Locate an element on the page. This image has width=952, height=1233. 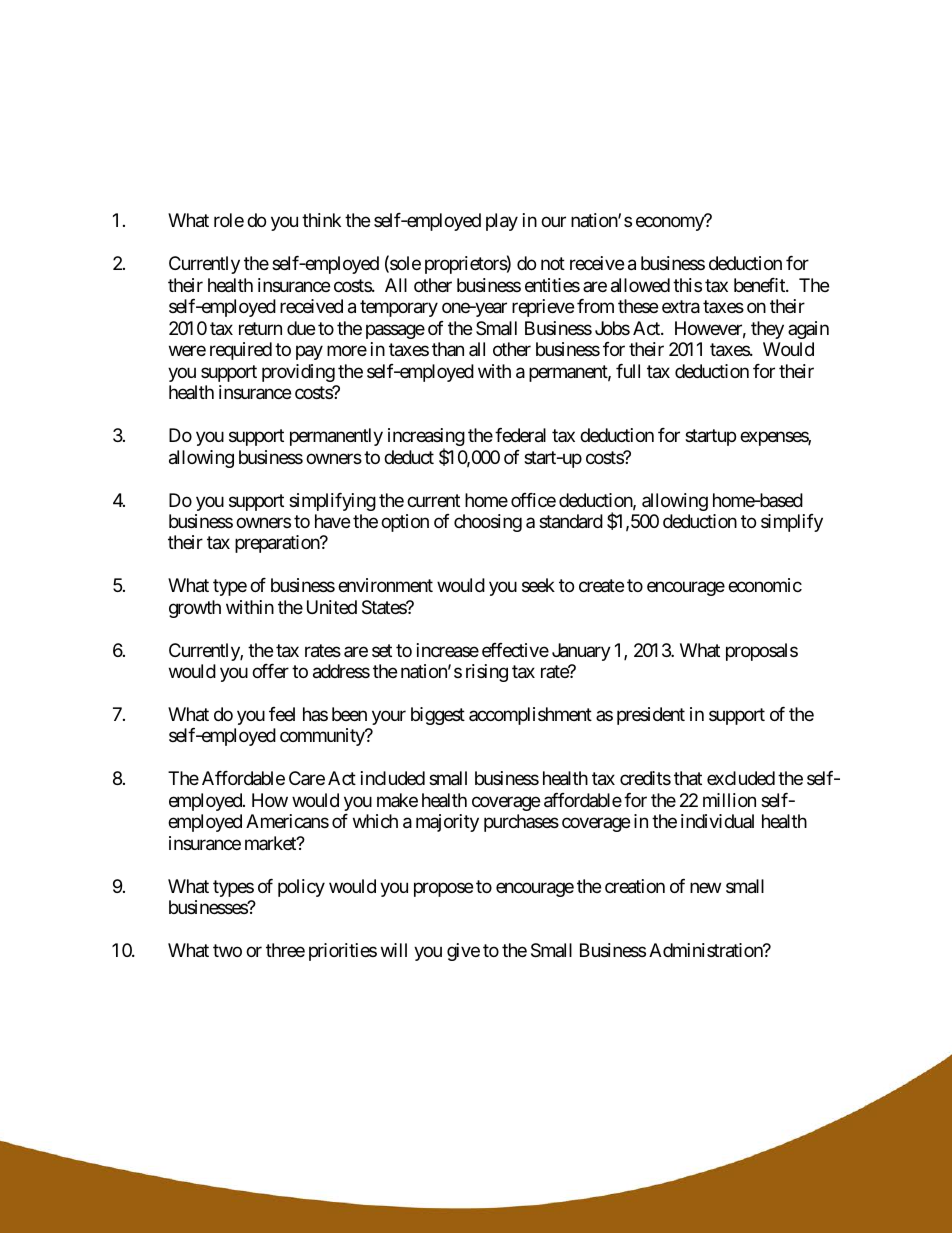
policy is located at coordinates (301, 888).
